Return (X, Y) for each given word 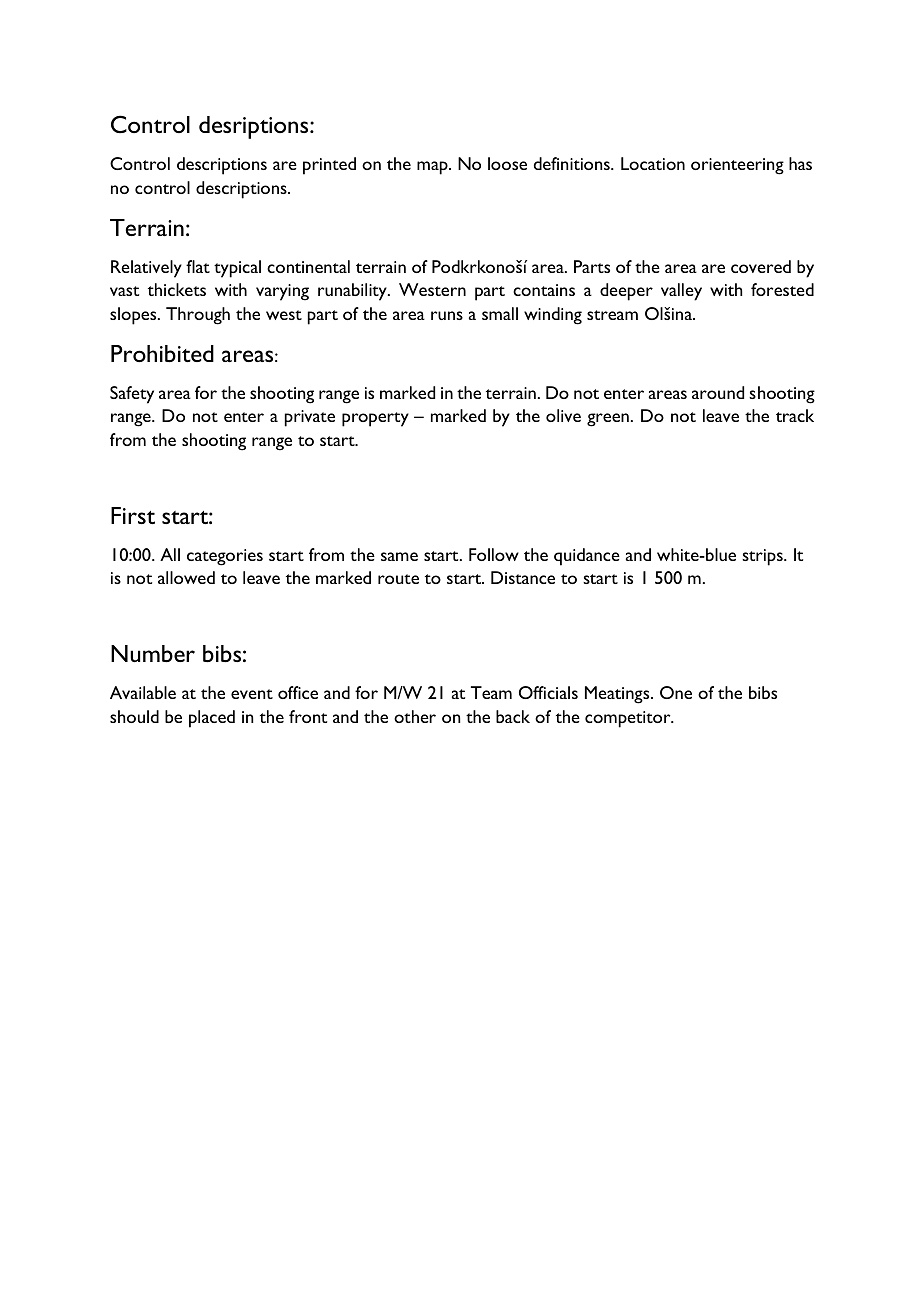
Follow (494, 554)
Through (198, 316)
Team (491, 692)
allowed (186, 577)
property (375, 419)
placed (212, 719)
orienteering (737, 166)
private (310, 418)
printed (329, 166)
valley (681, 292)
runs (447, 315)
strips (763, 557)
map (433, 168)
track (795, 415)
